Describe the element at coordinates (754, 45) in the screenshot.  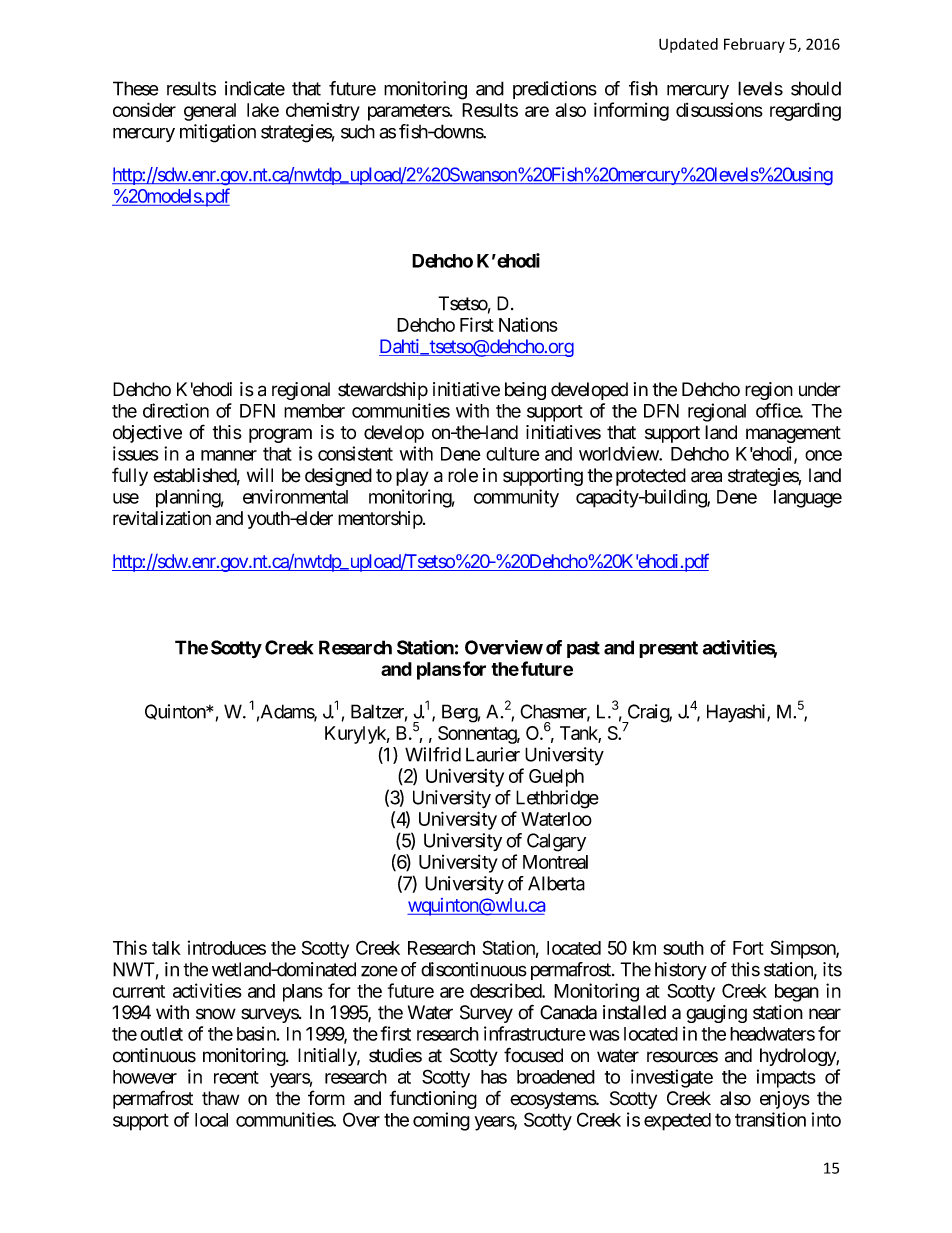
I see `February` at that location.
